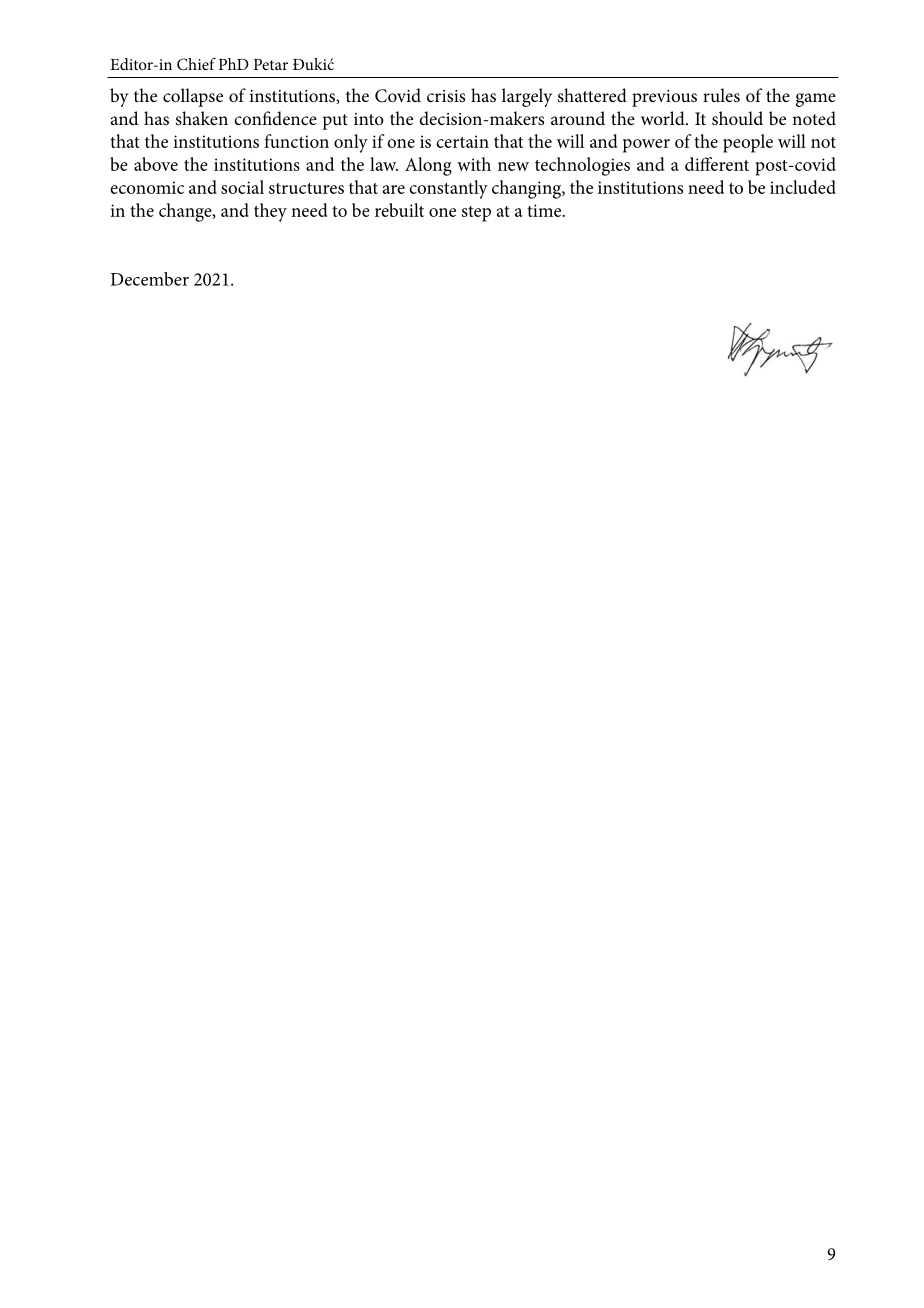  I want to click on step, so click(476, 214).
